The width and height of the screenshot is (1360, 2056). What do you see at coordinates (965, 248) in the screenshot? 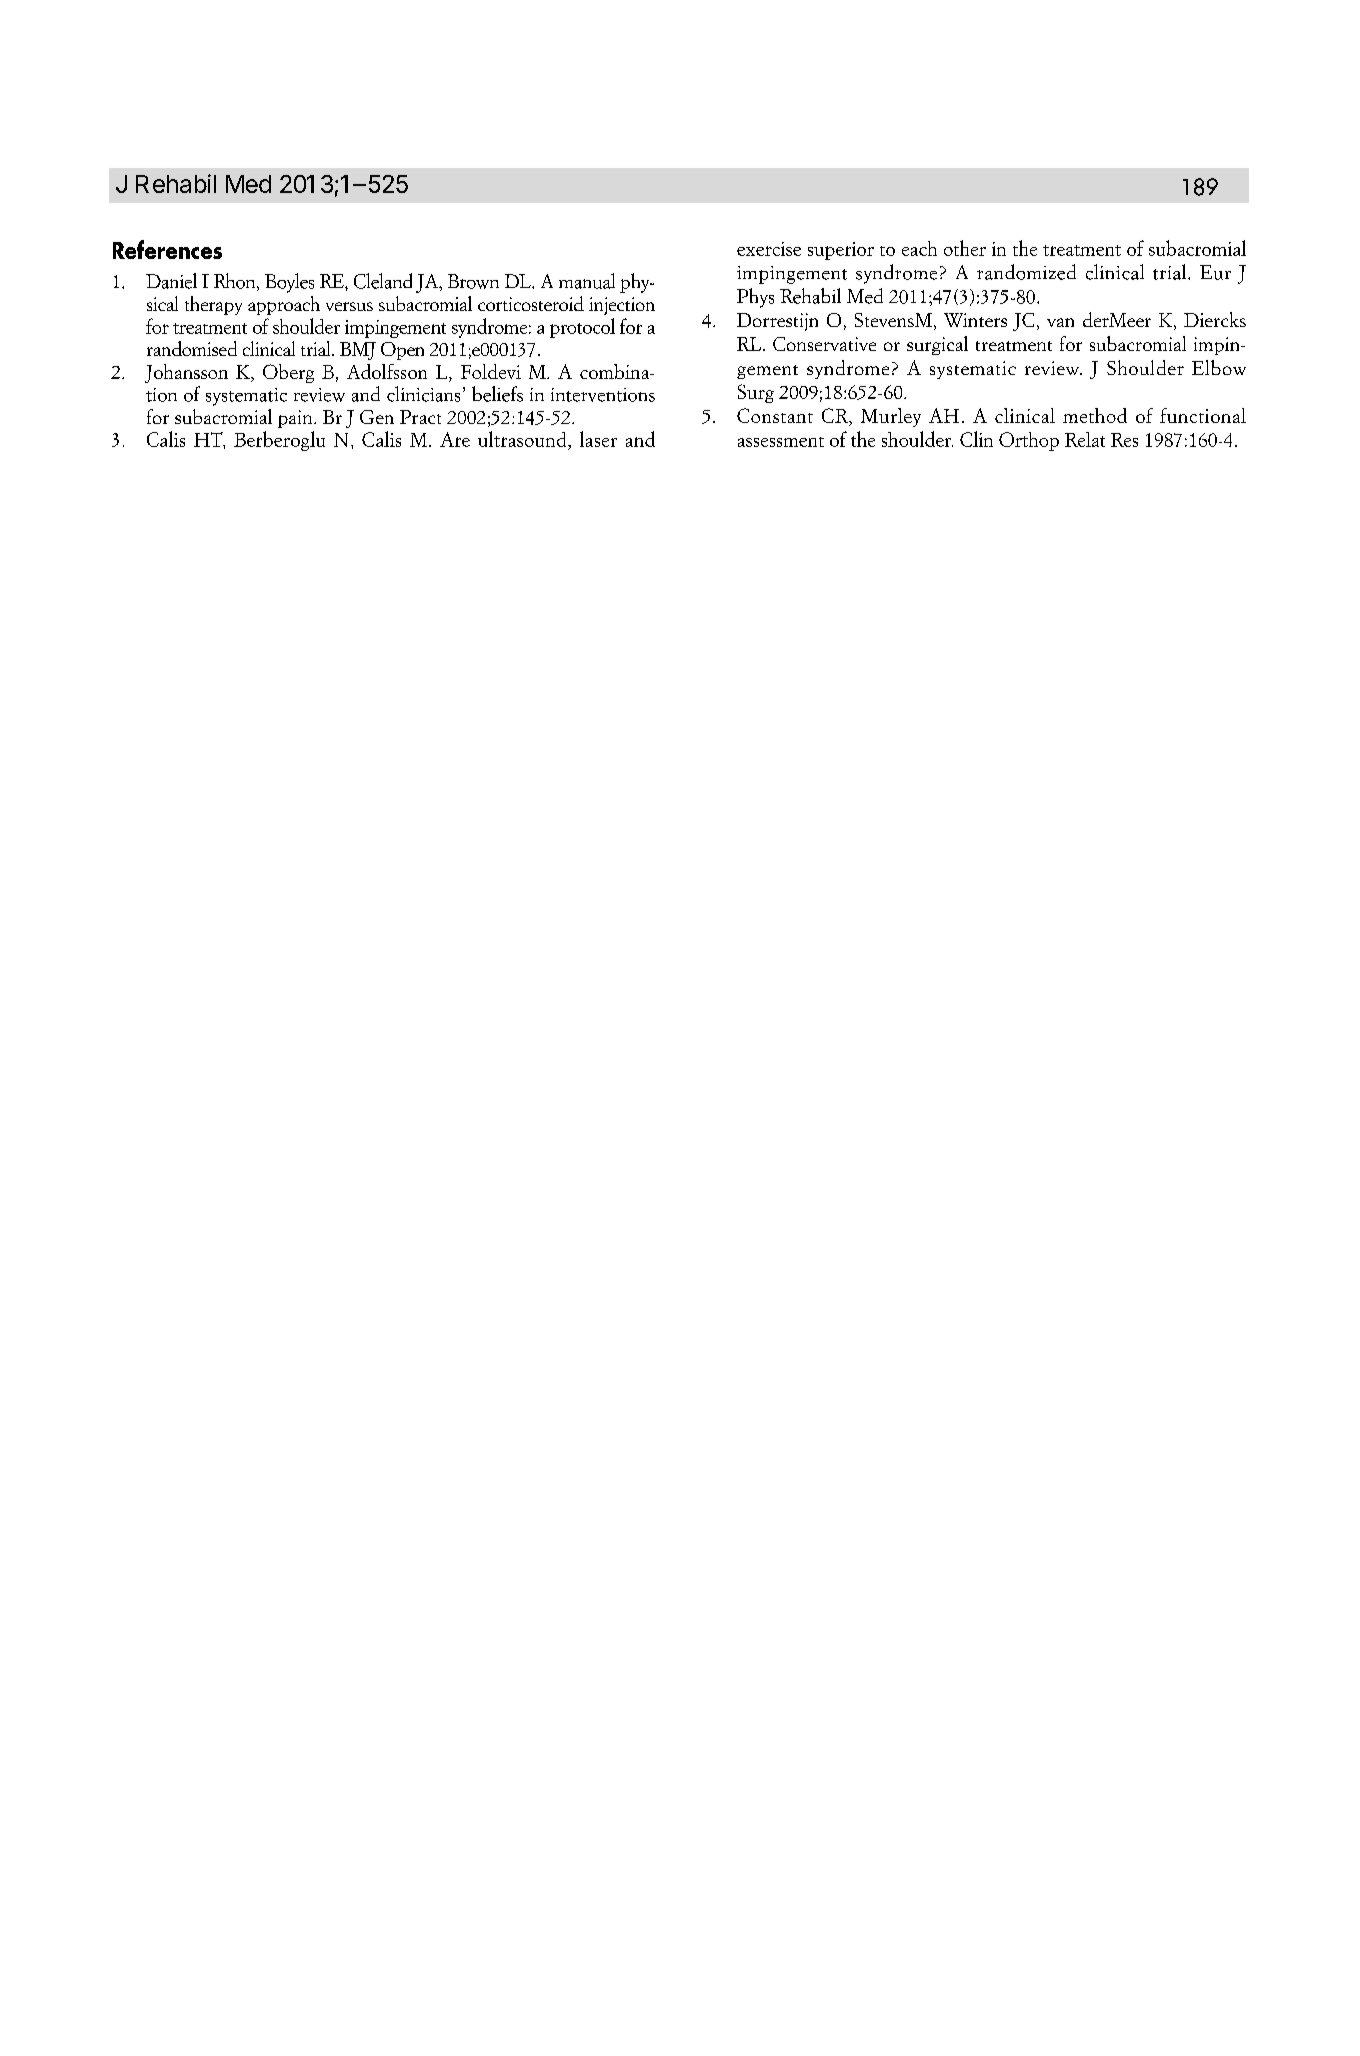
I see `other` at bounding box center [965, 248].
